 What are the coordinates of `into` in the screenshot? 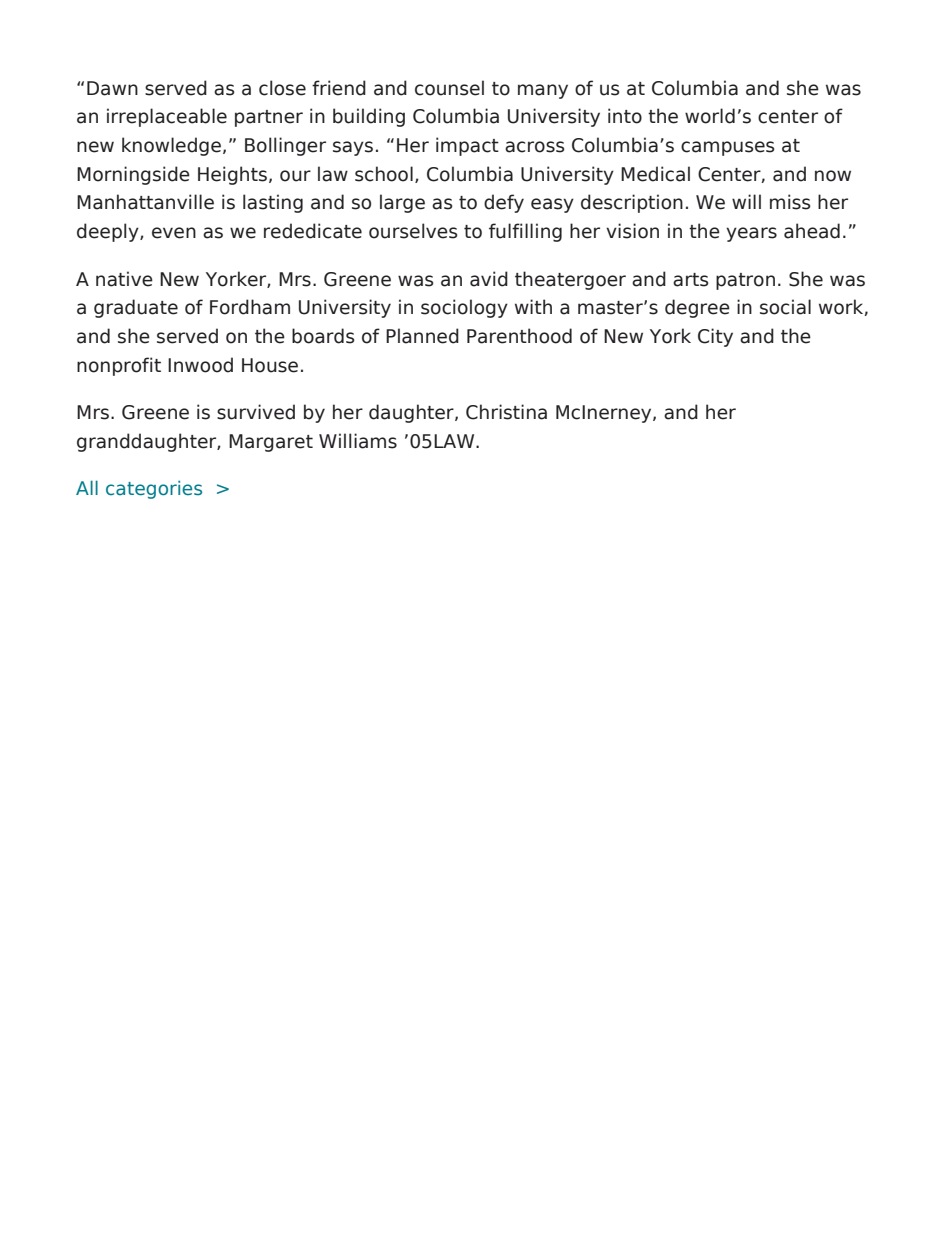 It's located at (625, 116).
